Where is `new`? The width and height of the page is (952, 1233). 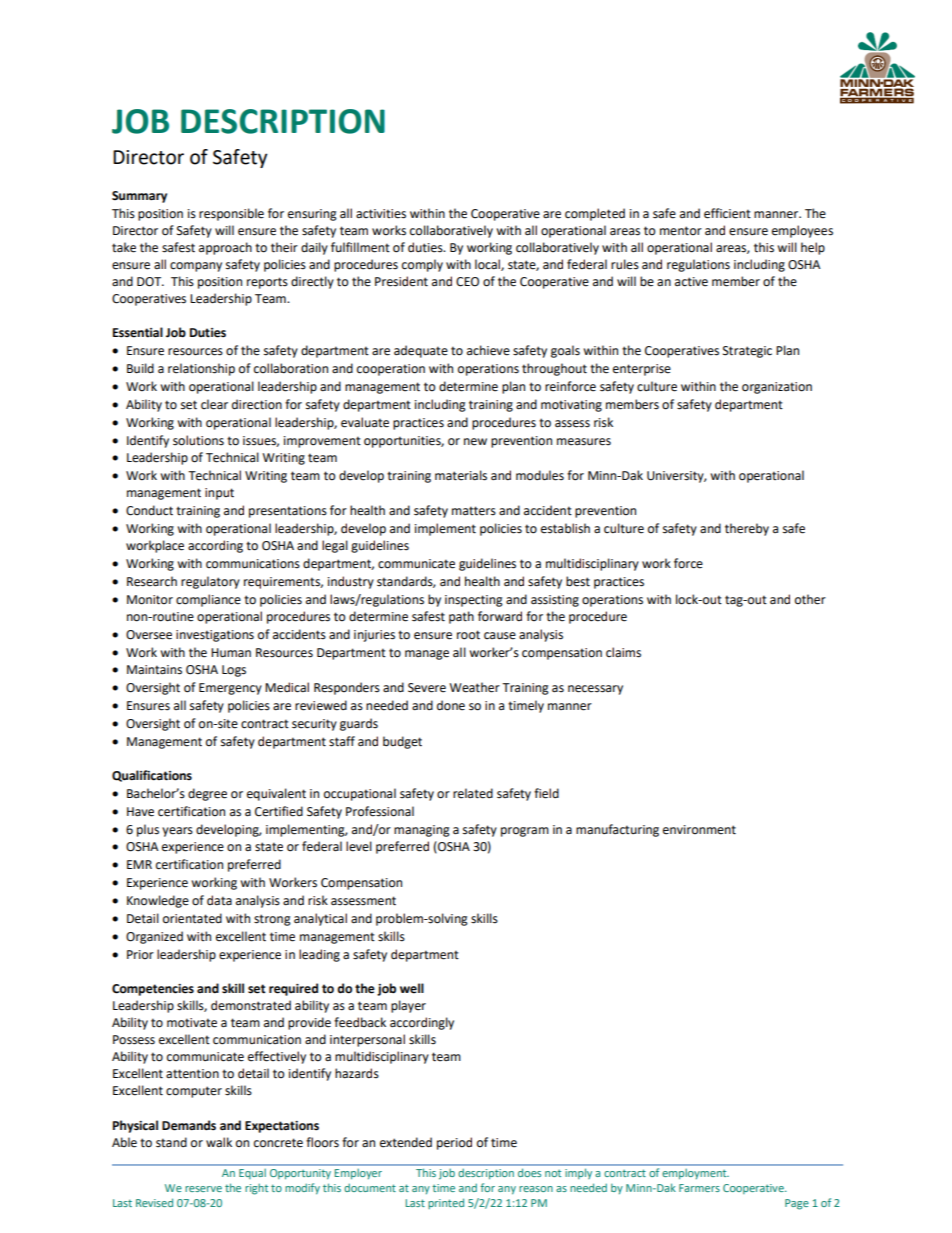
new is located at coordinates (475, 442).
